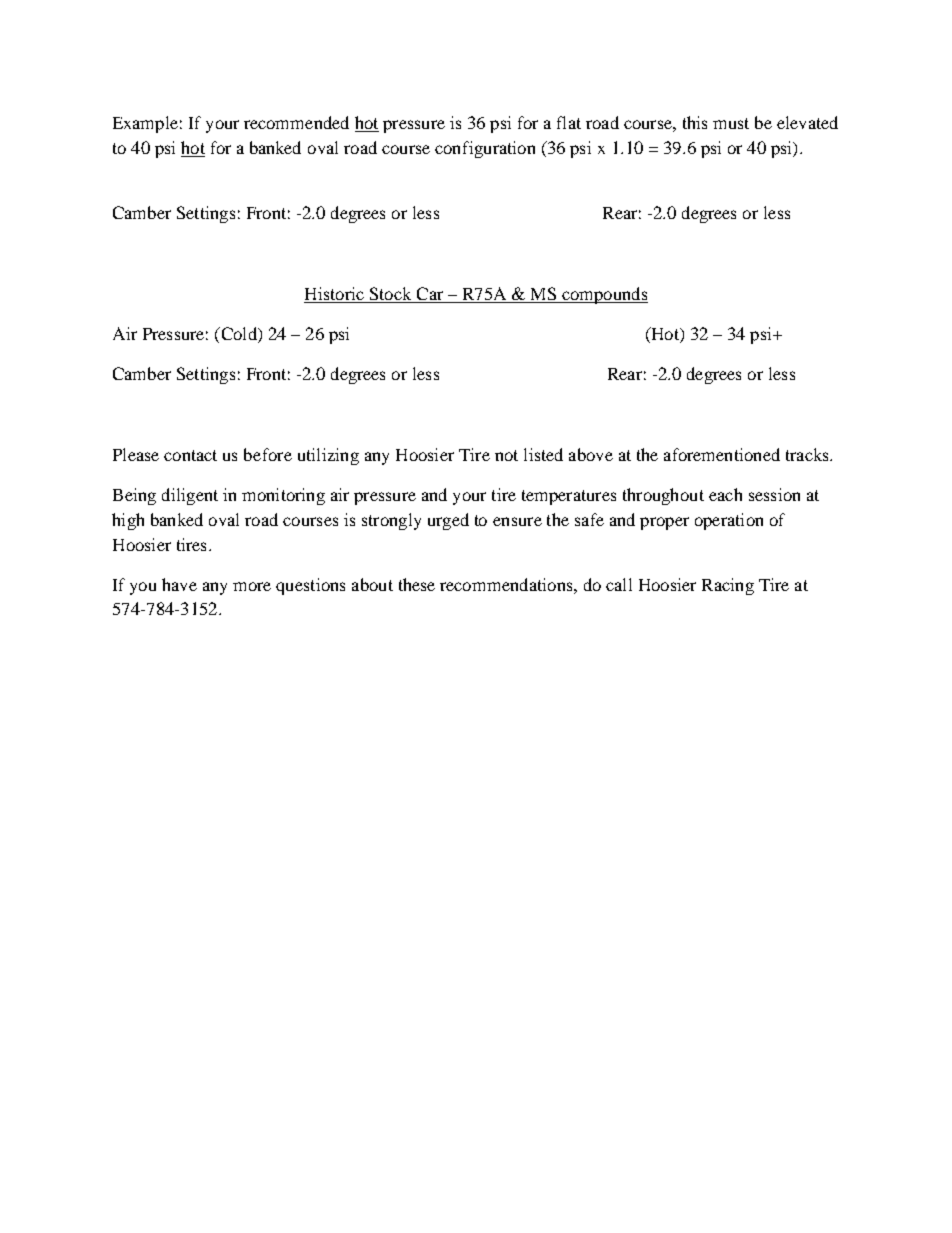  Describe the element at coordinates (485, 149) in the screenshot. I see `configuration` at that location.
